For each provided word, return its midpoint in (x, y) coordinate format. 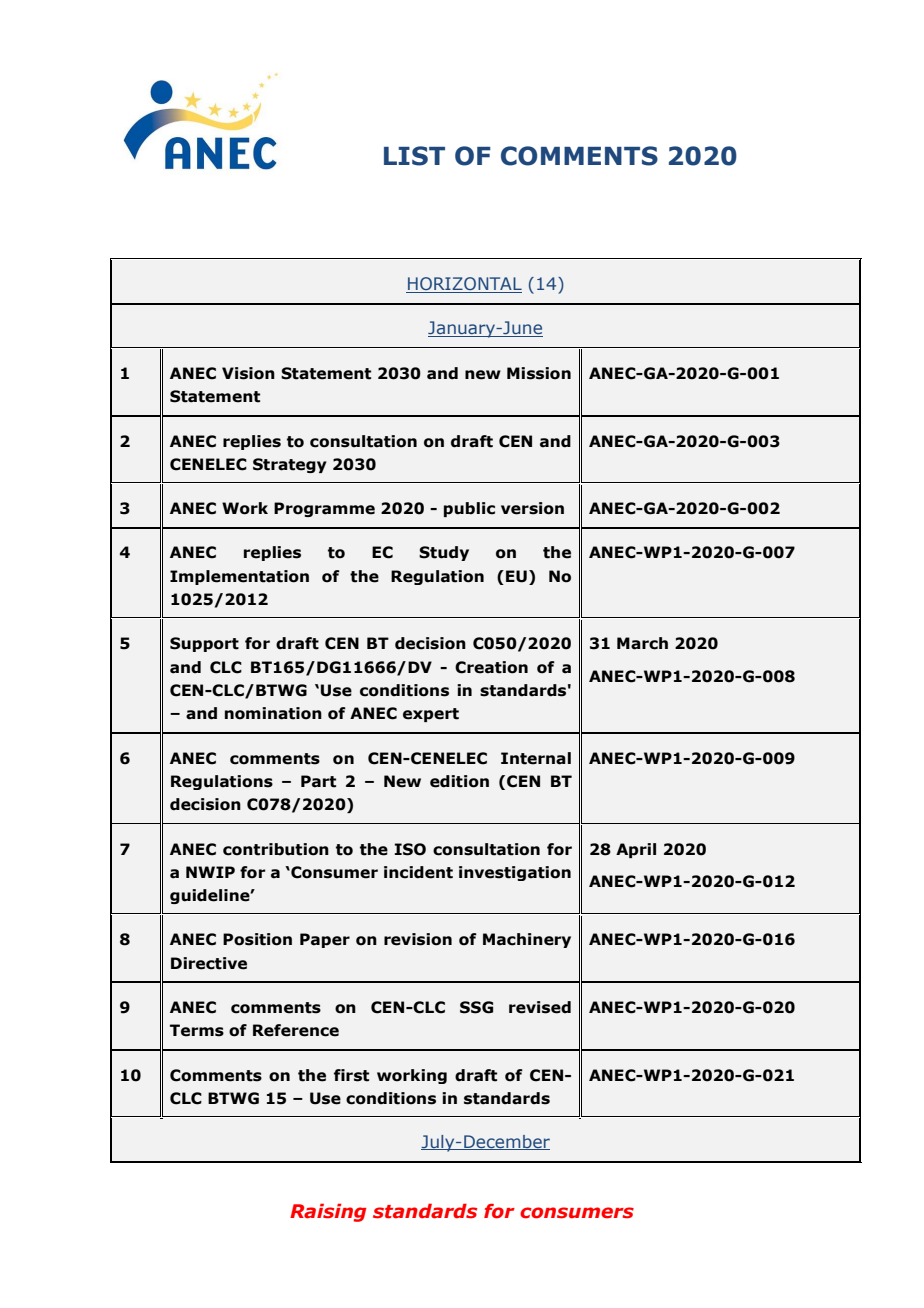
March (642, 643)
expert (431, 715)
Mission (539, 373)
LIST (414, 156)
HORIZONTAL (464, 285)
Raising (328, 1212)
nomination (273, 713)
